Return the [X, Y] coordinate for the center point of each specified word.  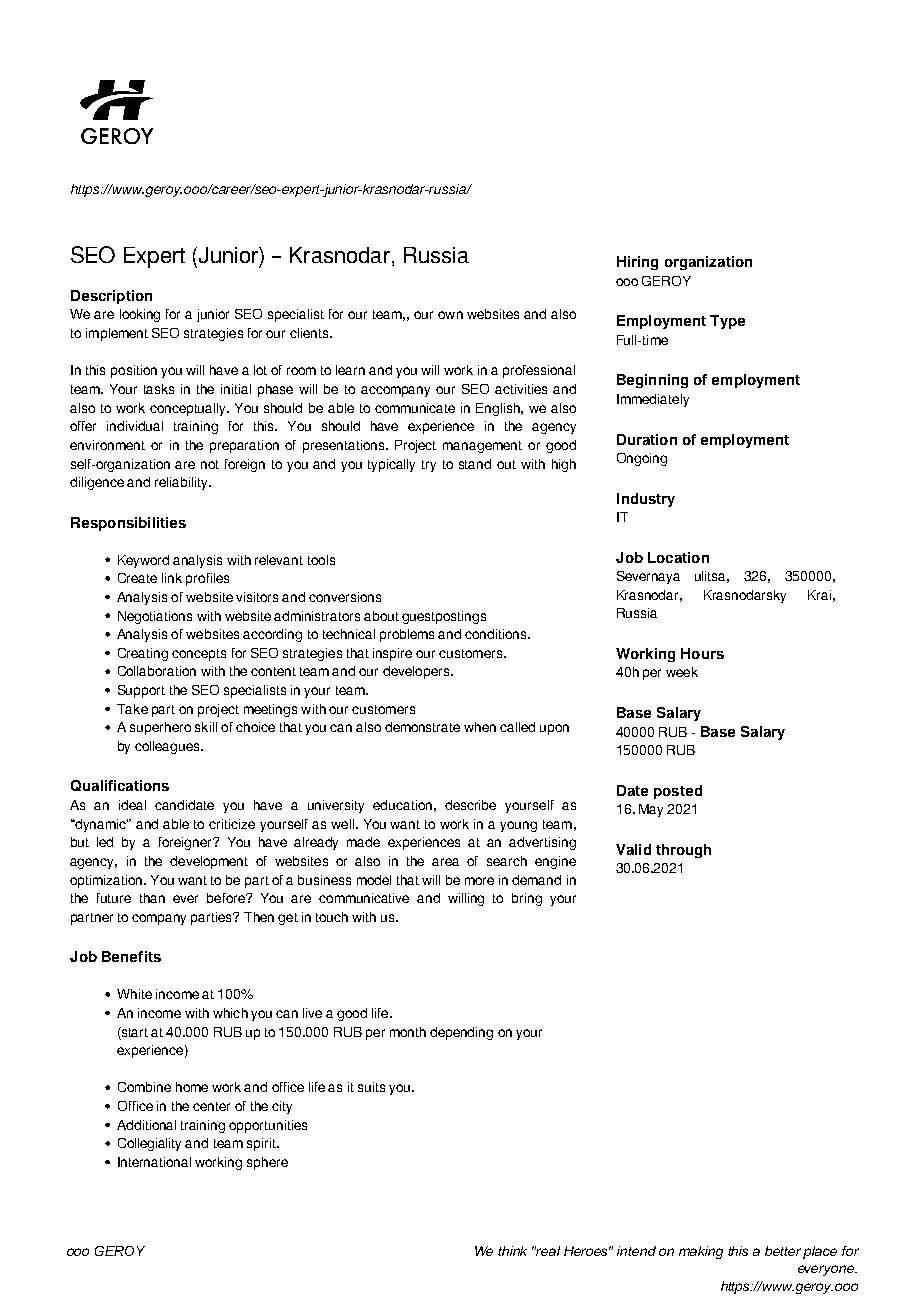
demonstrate [422, 727]
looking [140, 315]
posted [678, 792]
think [512, 1251]
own [450, 315]
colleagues [168, 747]
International [154, 1162]
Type [727, 322]
